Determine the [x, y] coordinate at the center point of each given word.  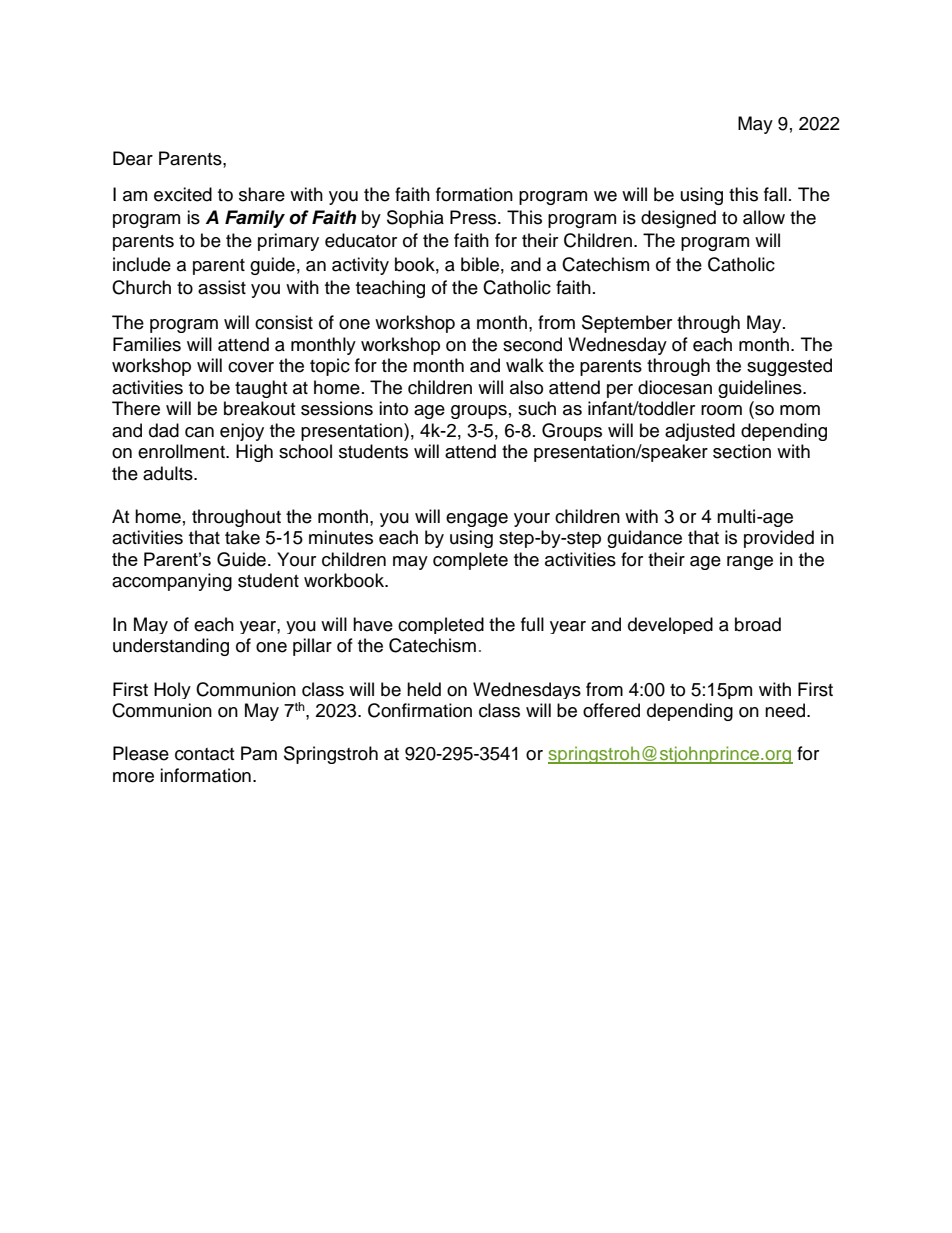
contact [204, 754]
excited [183, 194]
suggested [789, 367]
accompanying [172, 582]
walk [525, 365]
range [750, 563]
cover [251, 367]
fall [775, 194]
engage [477, 520]
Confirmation [420, 710]
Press [474, 217]
